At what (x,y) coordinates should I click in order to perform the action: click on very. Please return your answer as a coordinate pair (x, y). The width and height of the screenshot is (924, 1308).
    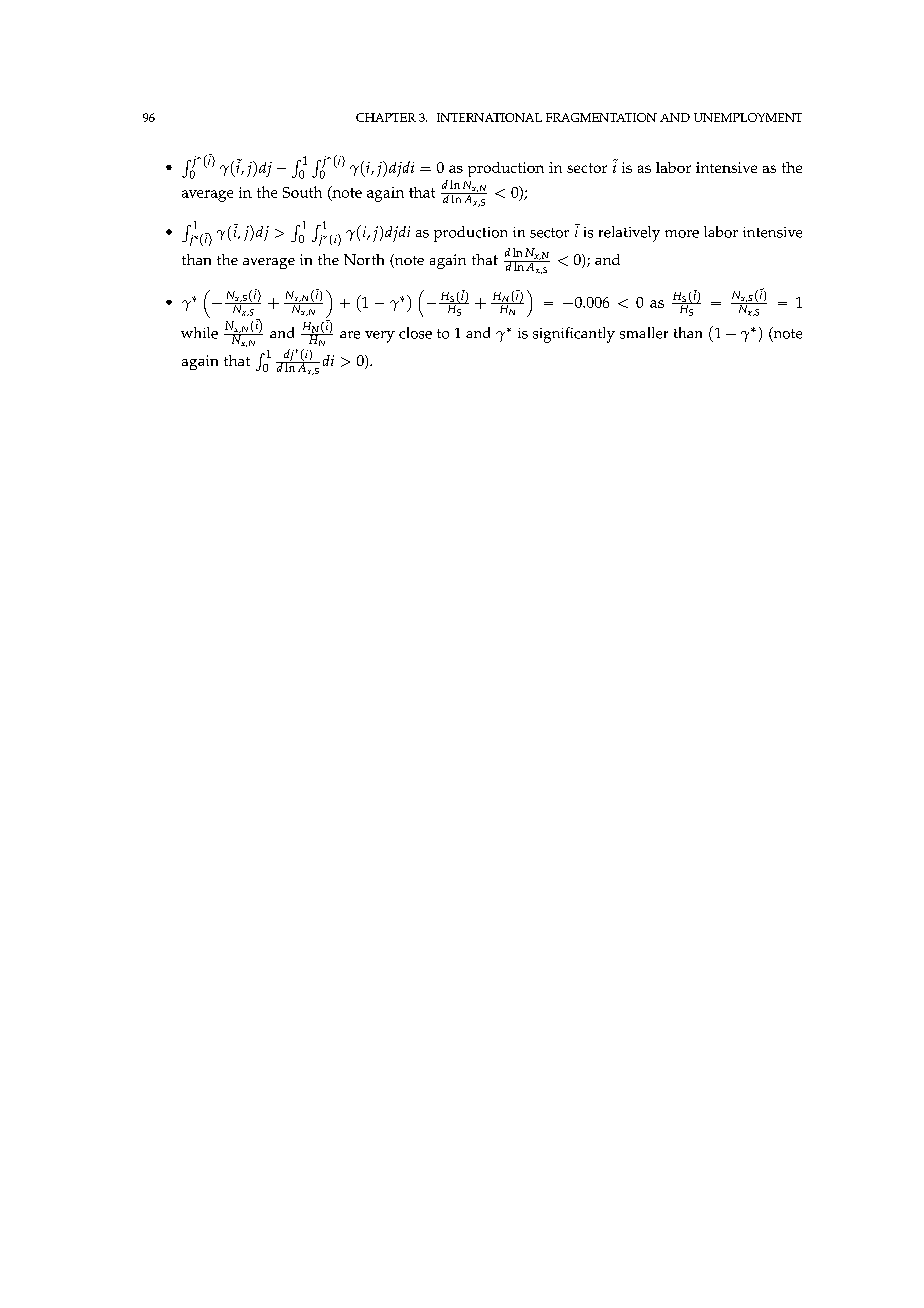
    Looking at the image, I should click on (380, 337).
